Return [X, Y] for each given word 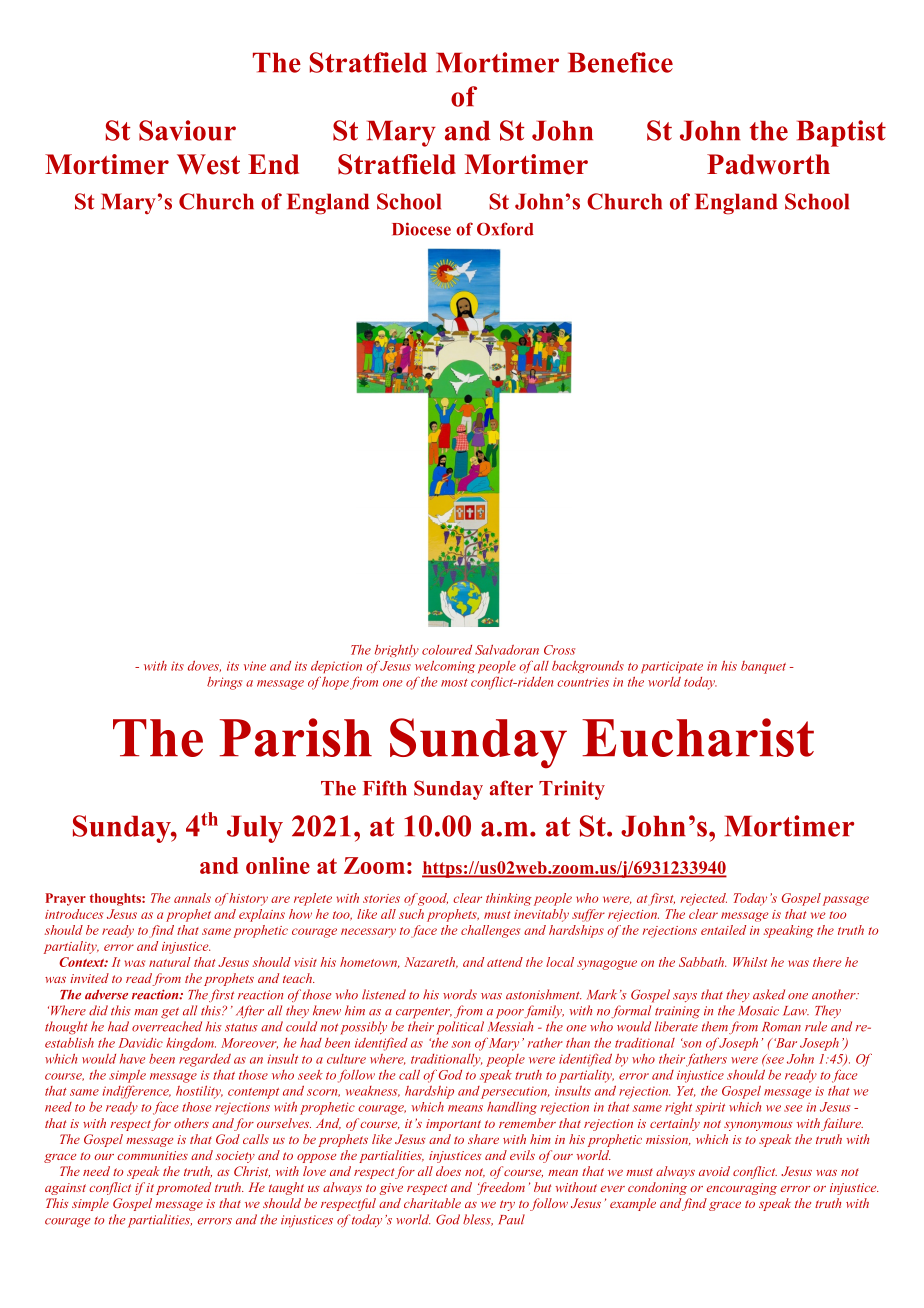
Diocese [421, 229]
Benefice [620, 62]
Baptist [841, 133]
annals [192, 898]
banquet [763, 667]
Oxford [505, 229]
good [432, 899]
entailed [723, 930]
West [208, 164]
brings [224, 683]
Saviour [187, 130]
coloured [447, 650]
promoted [183, 1188]
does [448, 1171]
